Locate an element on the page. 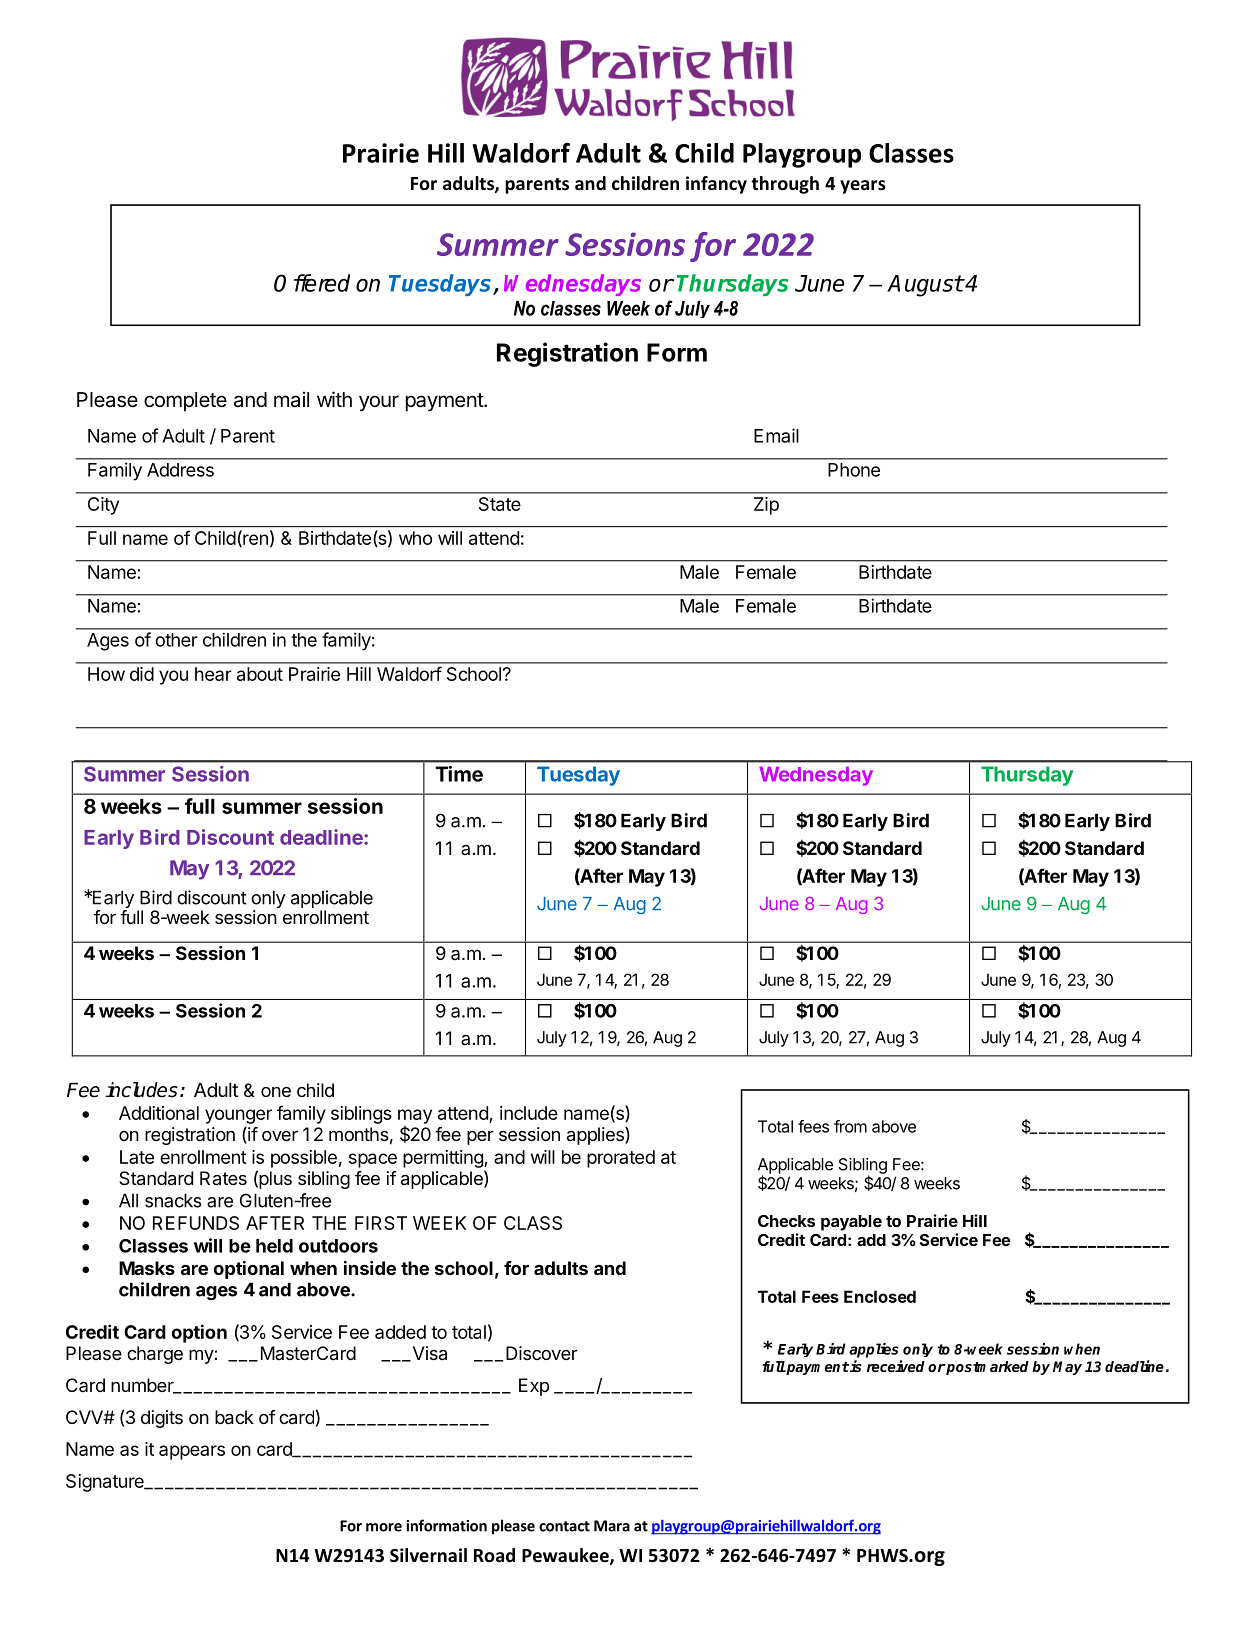 This page has width=1258, height=1628. contact is located at coordinates (564, 1526).
